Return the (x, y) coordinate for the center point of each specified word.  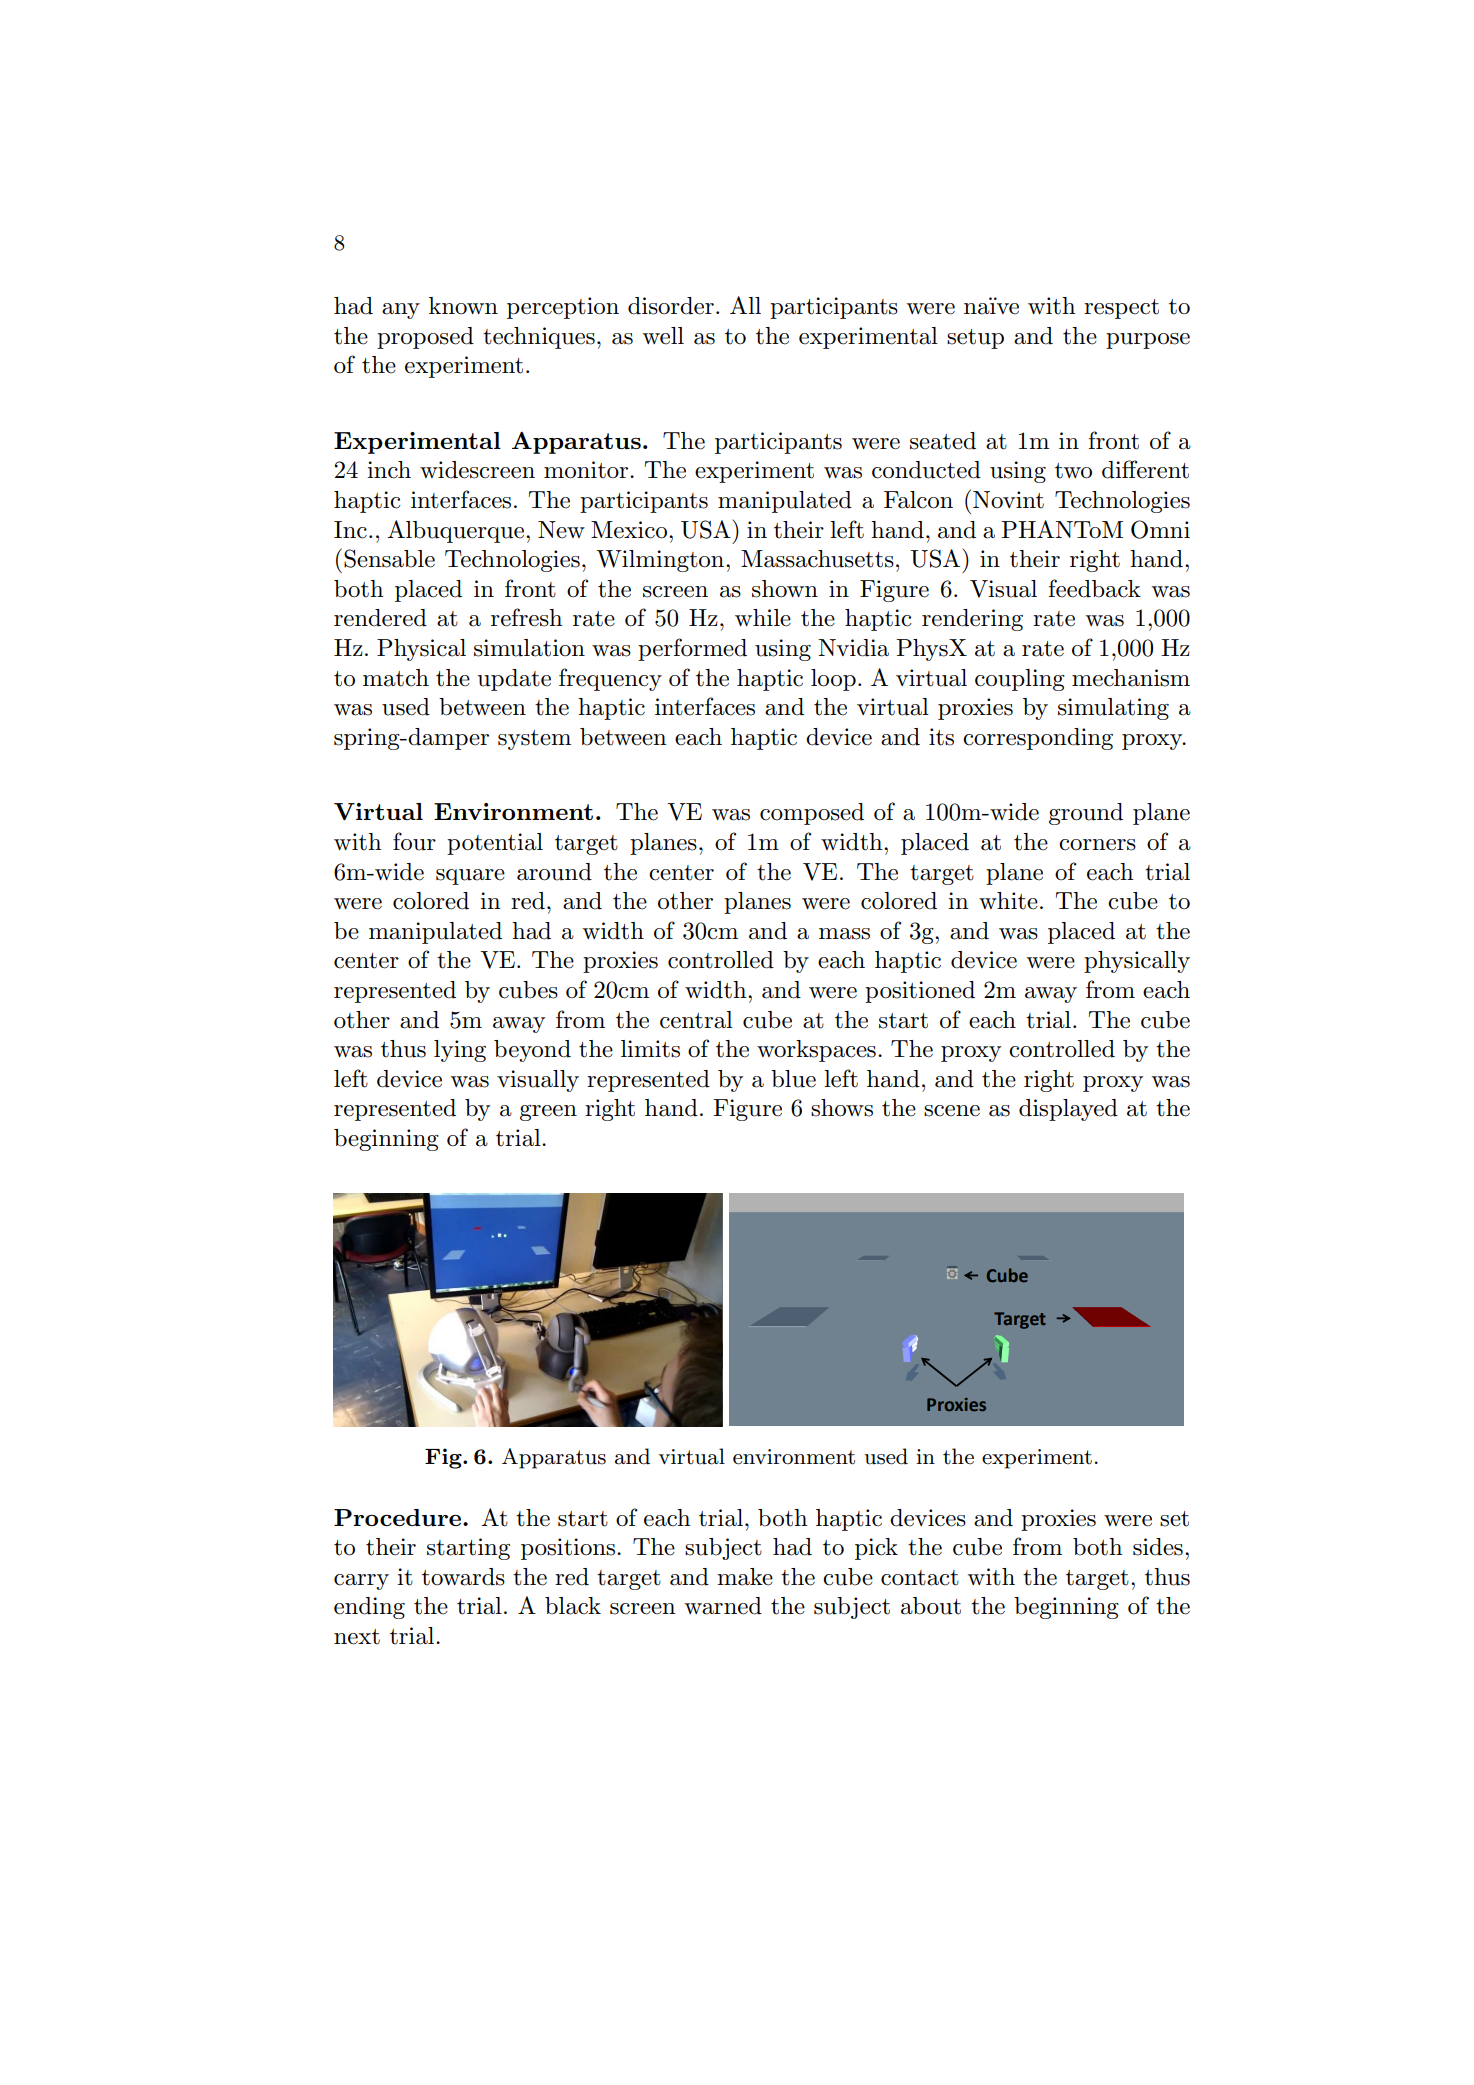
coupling (1020, 680)
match (396, 678)
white (1008, 901)
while (763, 618)
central (696, 1020)
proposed (425, 338)
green (548, 1113)
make (745, 1577)
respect (1121, 309)
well (663, 336)
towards (463, 1577)
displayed (1068, 1110)
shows (842, 1108)
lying (460, 1051)
